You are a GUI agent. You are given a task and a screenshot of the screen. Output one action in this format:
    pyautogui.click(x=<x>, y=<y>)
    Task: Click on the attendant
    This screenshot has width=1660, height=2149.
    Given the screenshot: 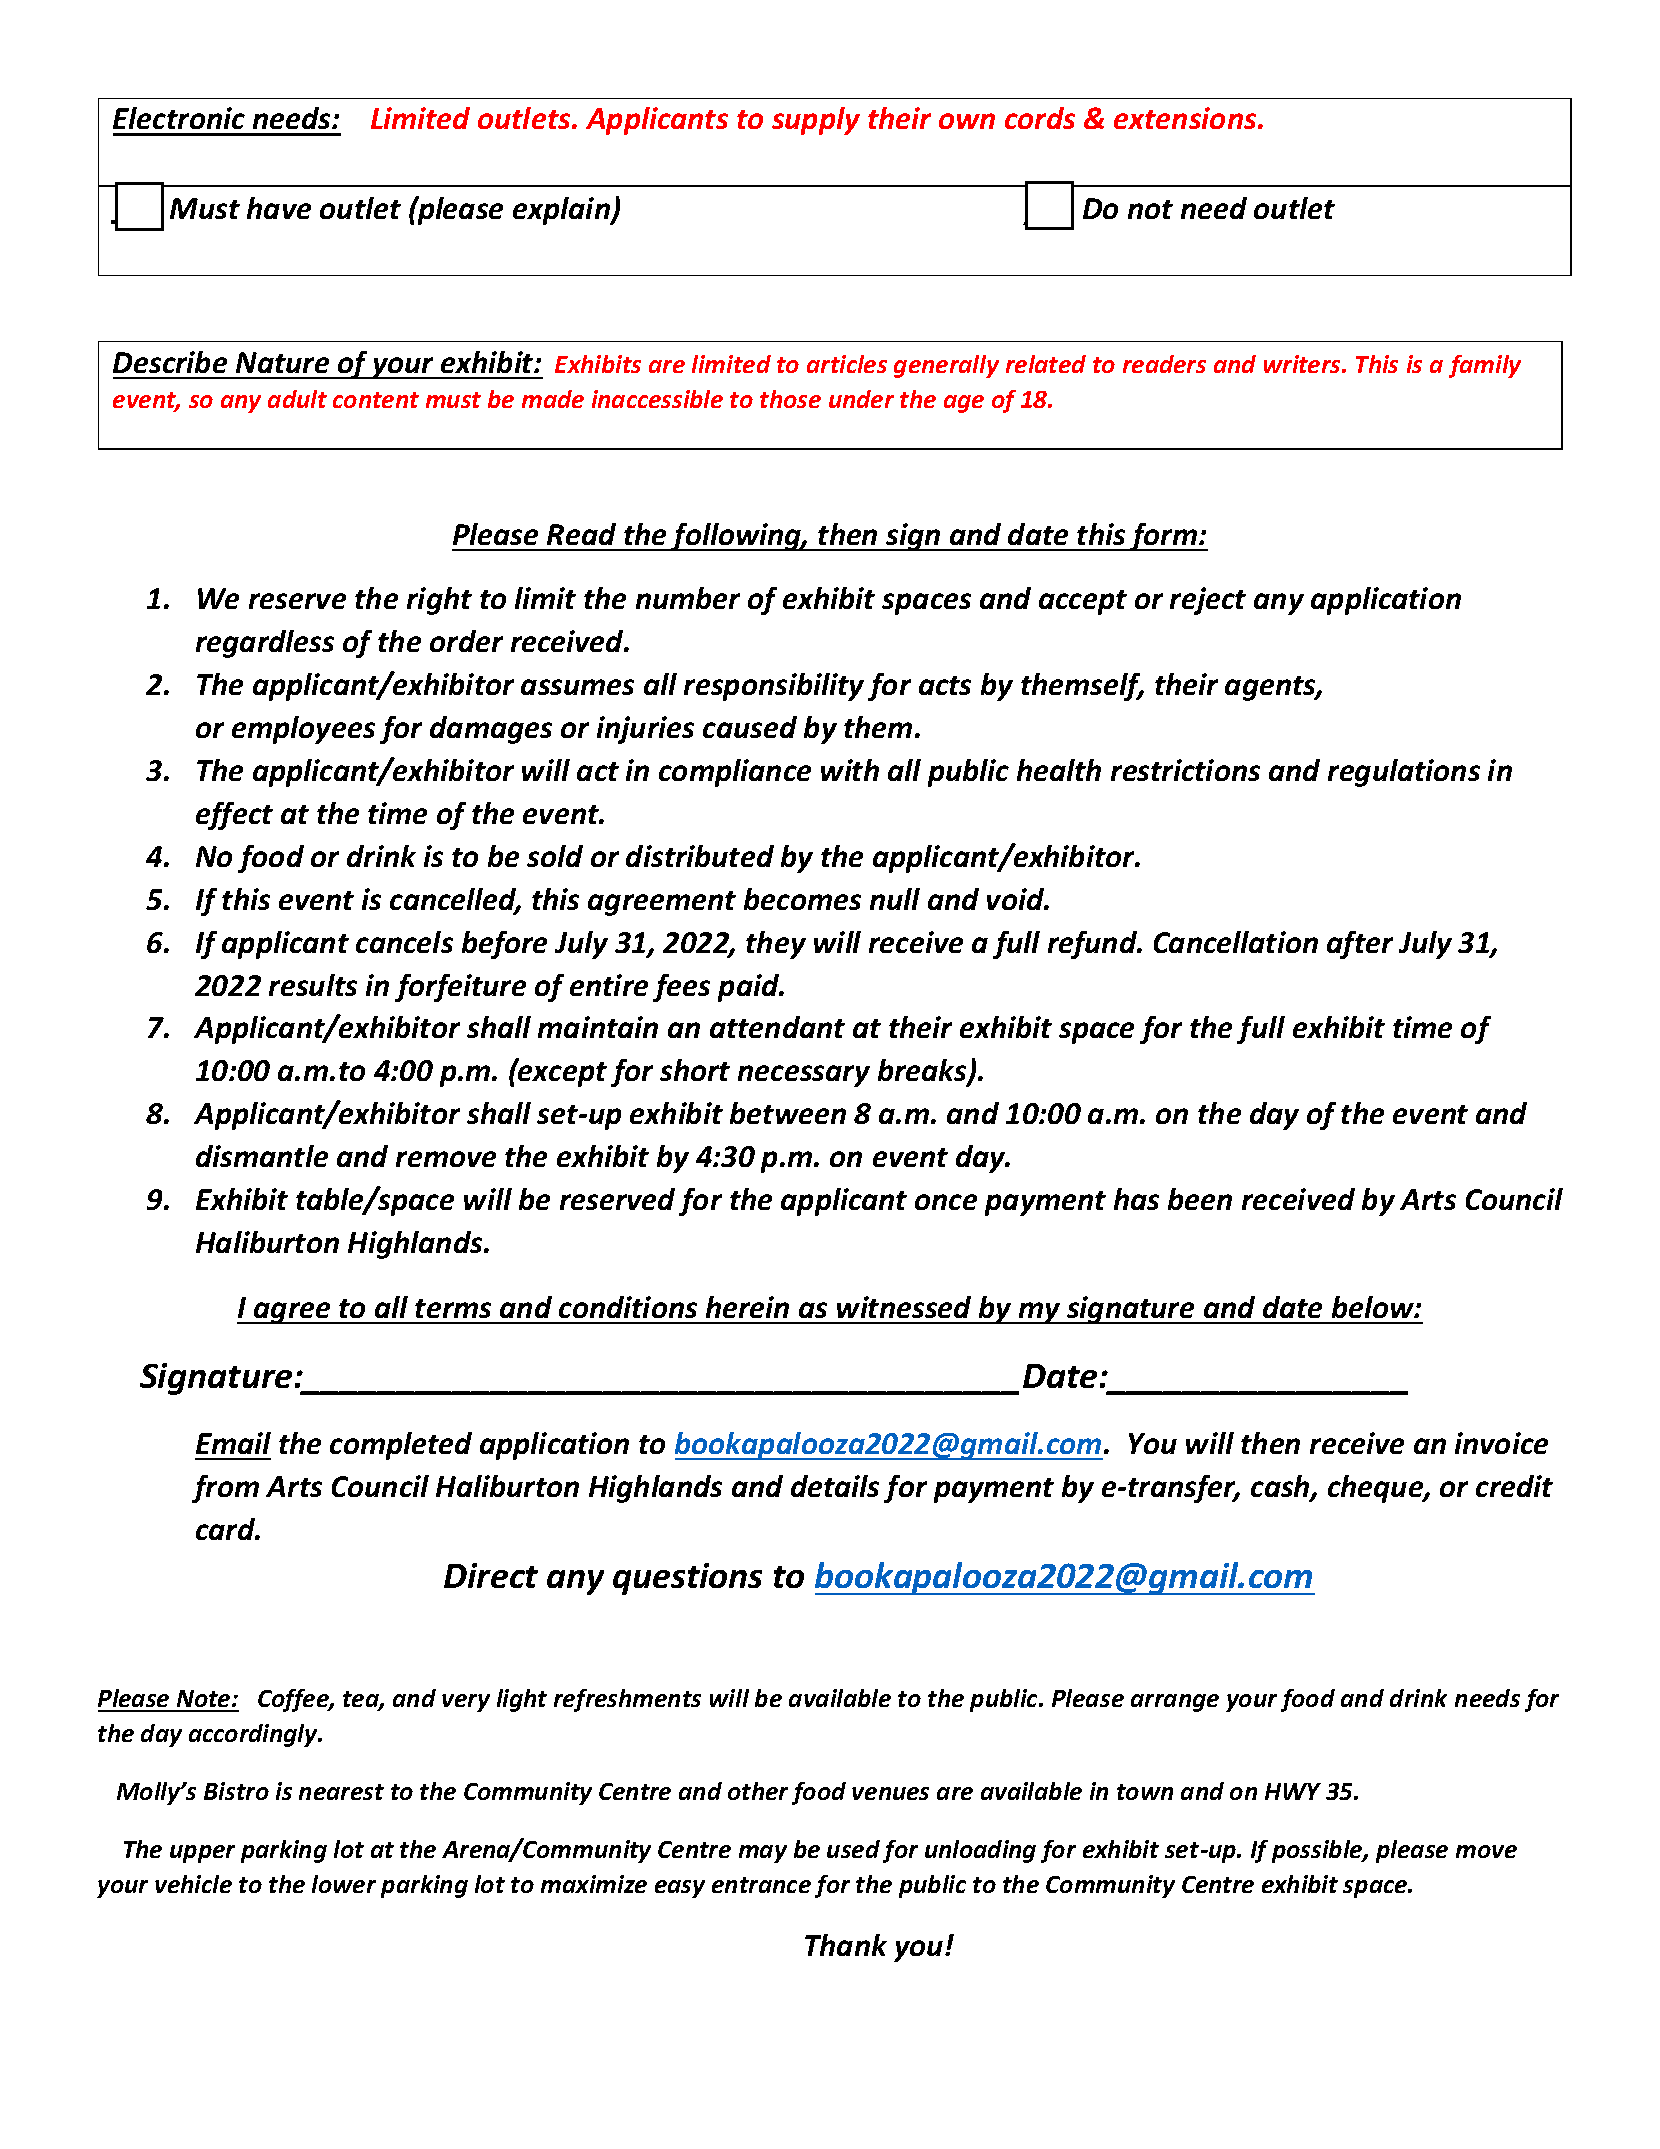 What is the action you would take?
    pyautogui.click(x=777, y=1027)
